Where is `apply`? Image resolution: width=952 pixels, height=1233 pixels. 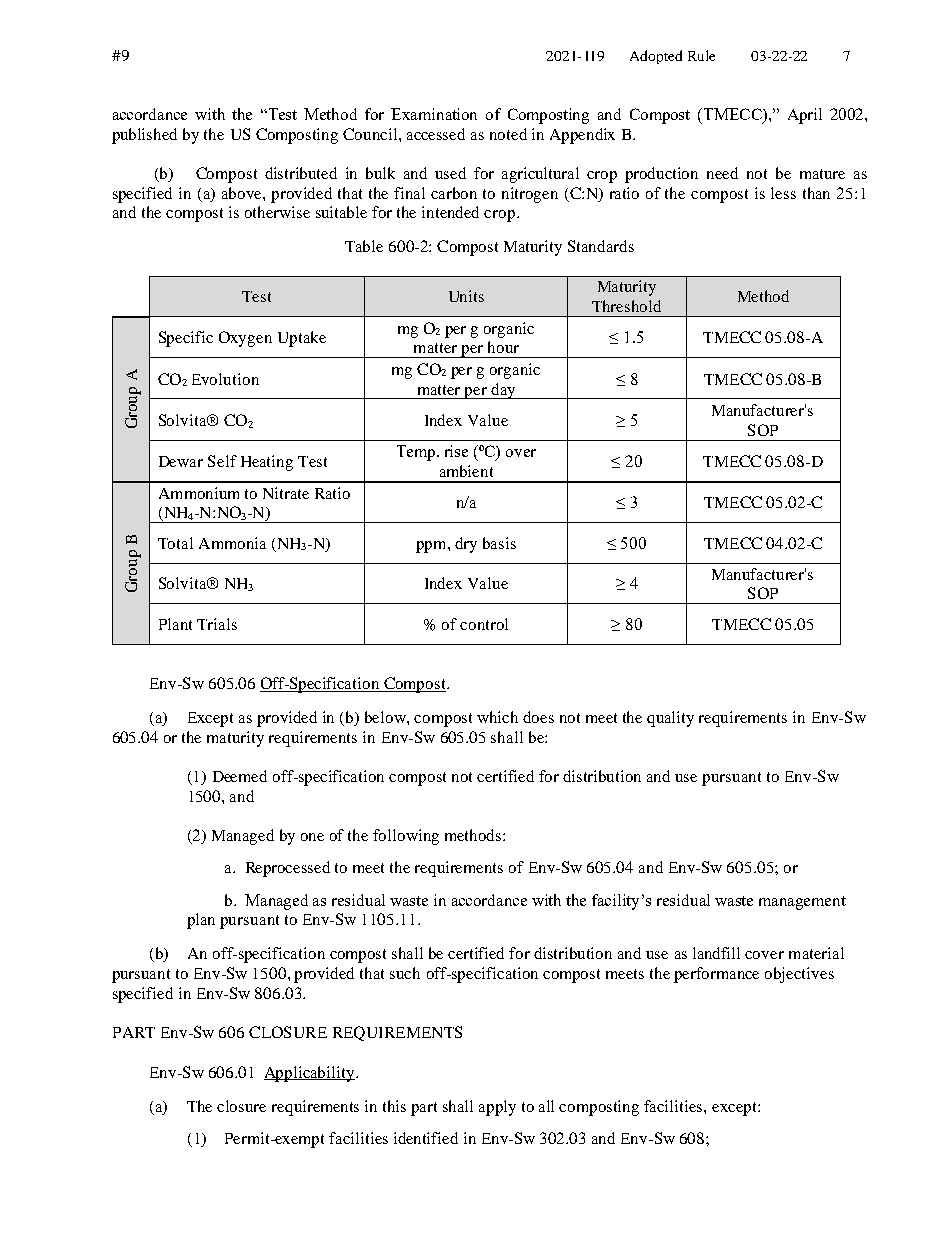 apply is located at coordinates (497, 1108).
